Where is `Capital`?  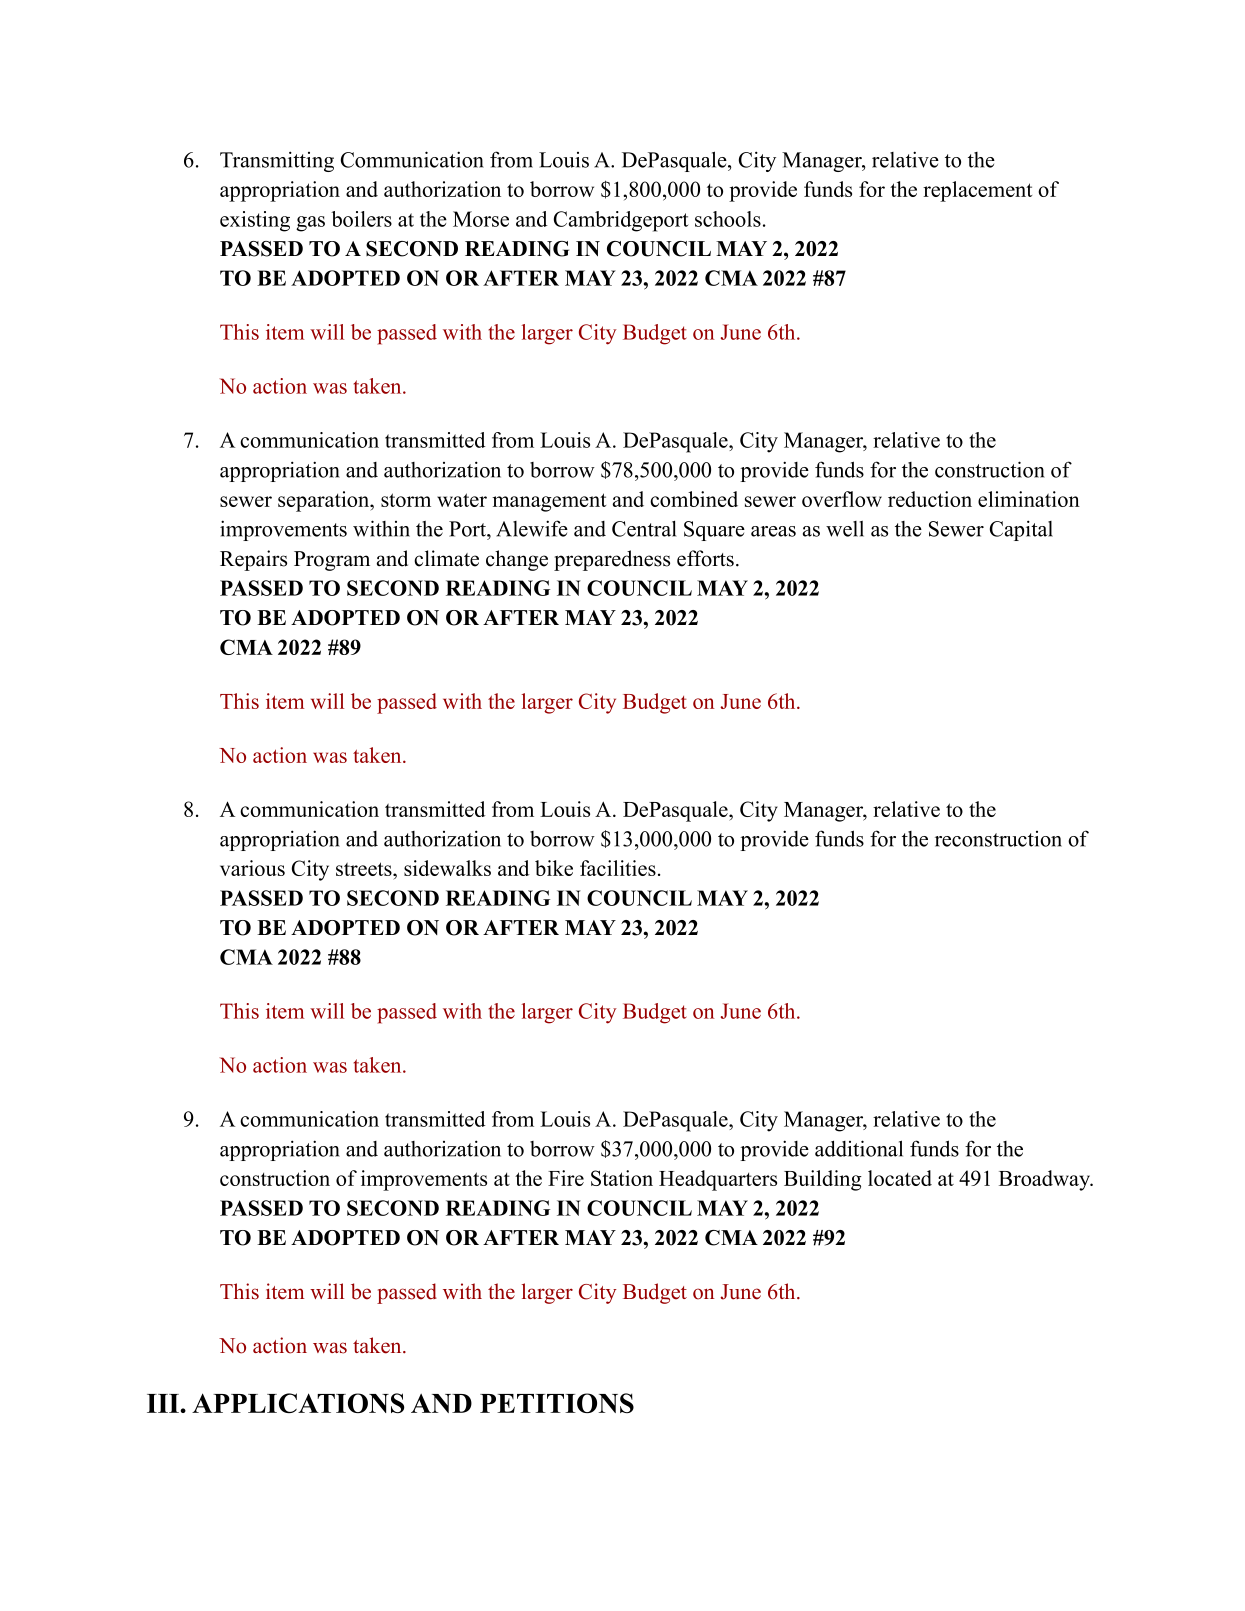 Capital is located at coordinates (1021, 530).
